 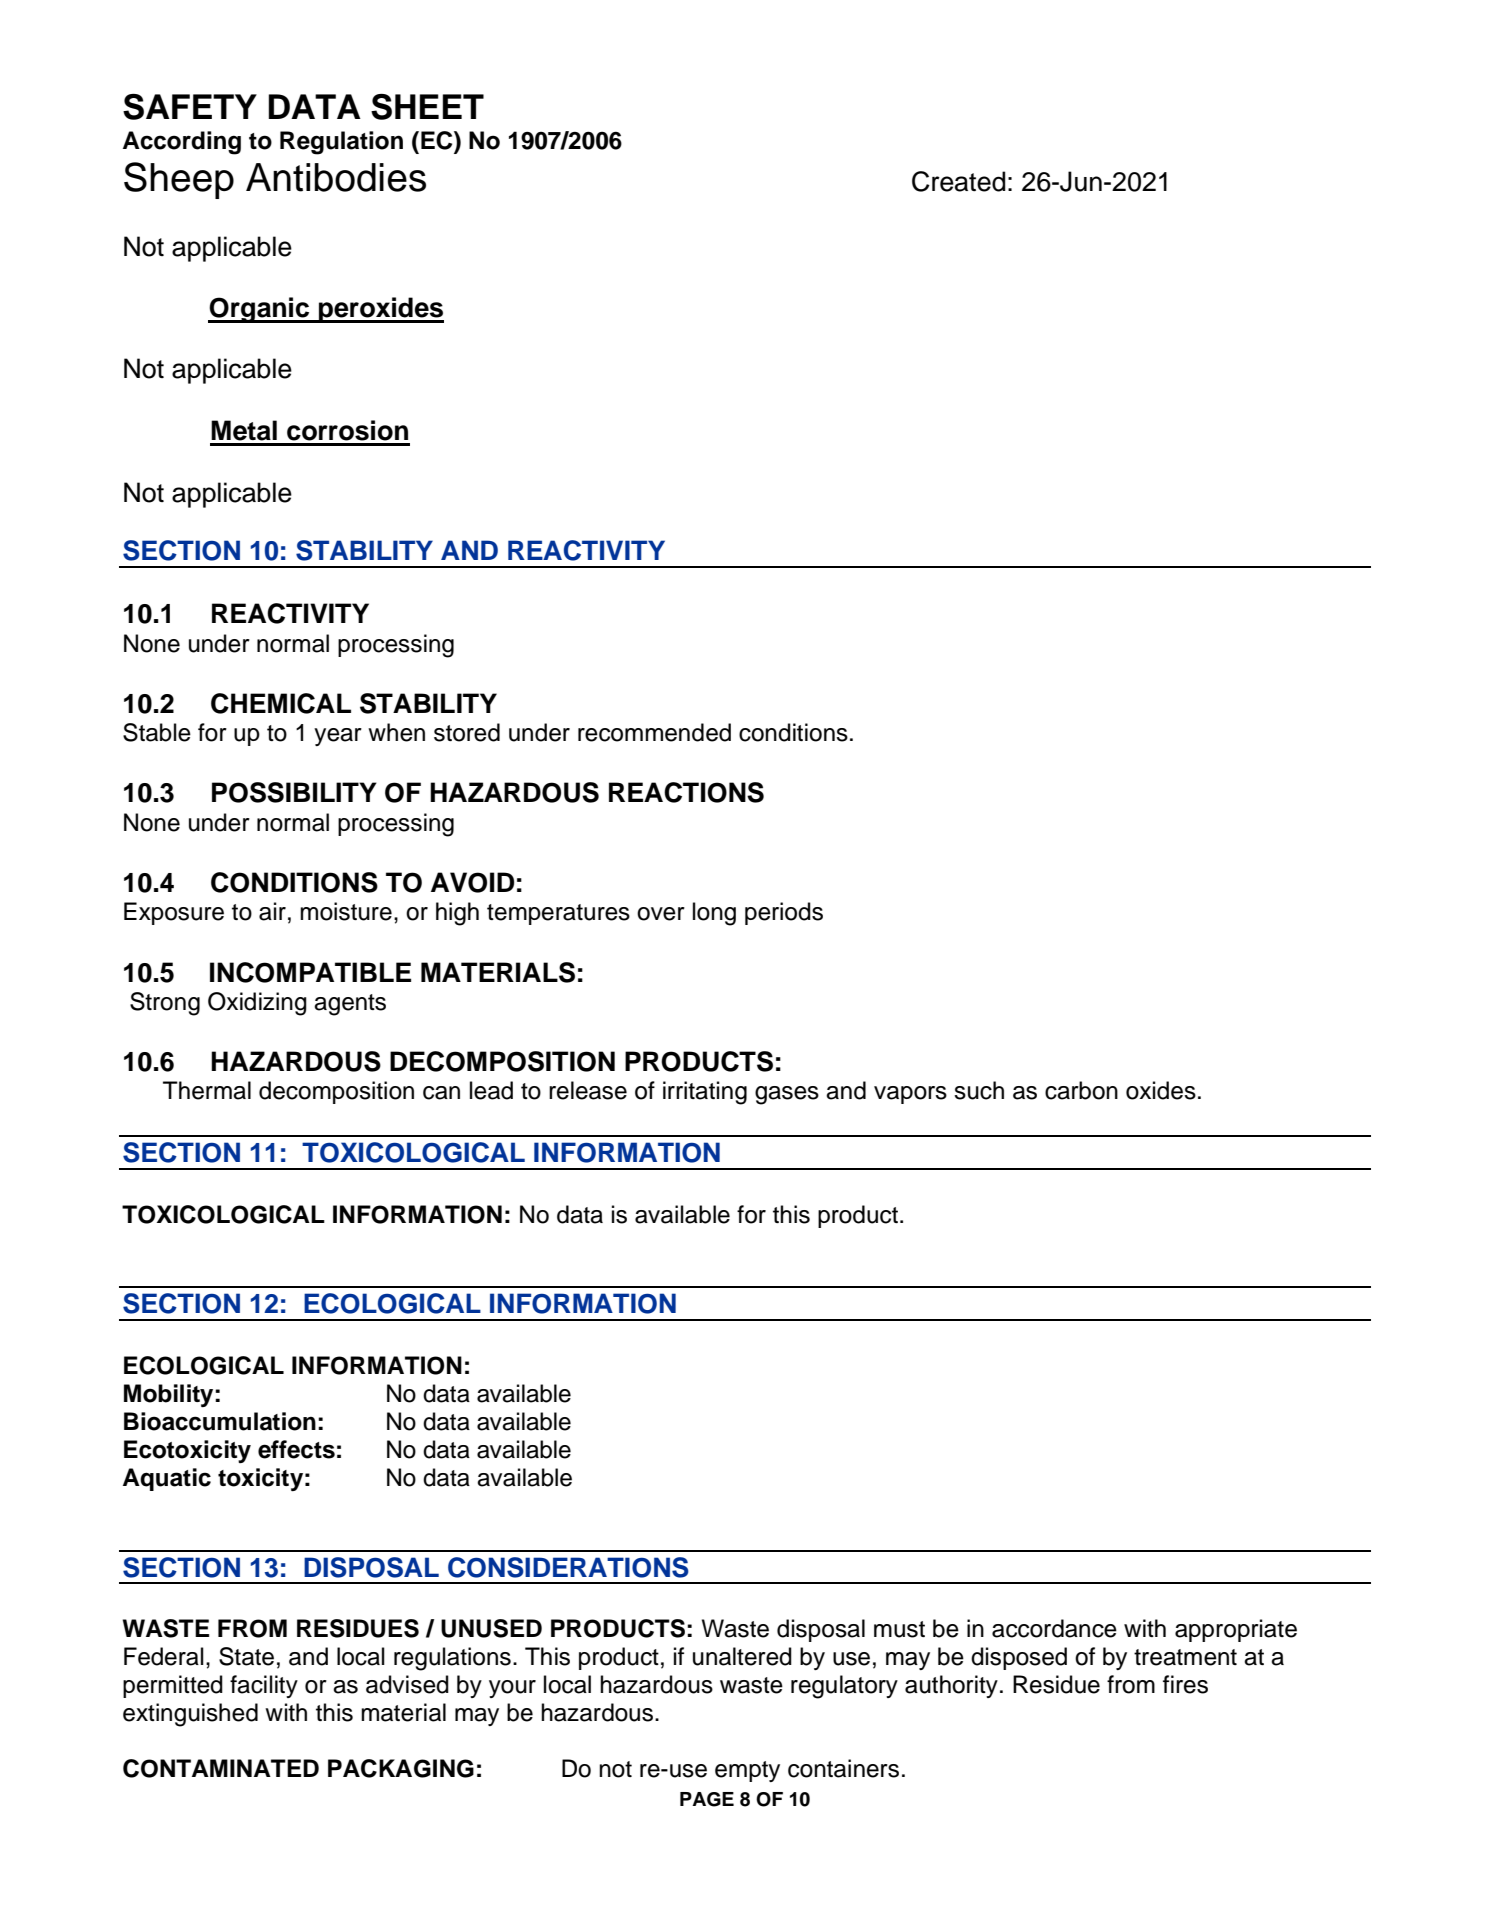 What do you see at coordinates (281, 703) in the page?
I see `CHEMICAL` at bounding box center [281, 703].
